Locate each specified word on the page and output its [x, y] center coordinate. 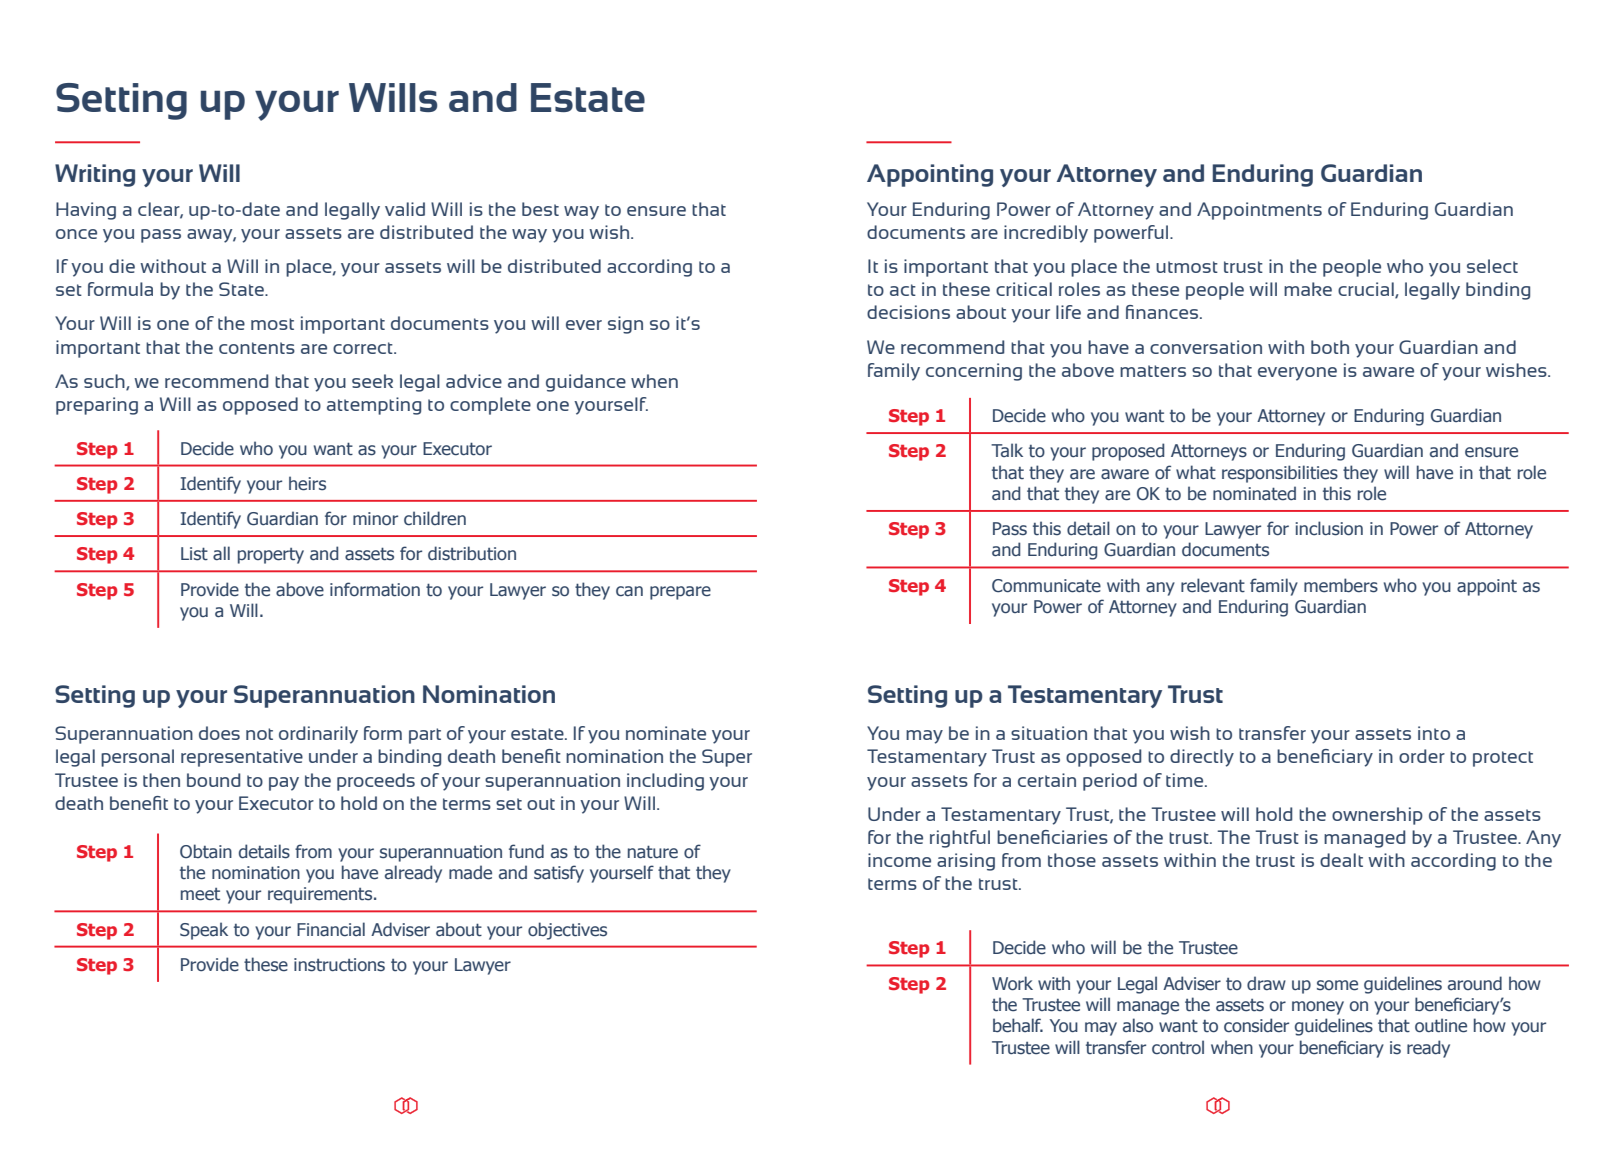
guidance [586, 383]
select [1492, 266]
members [1341, 585]
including [665, 782]
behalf [1018, 1025]
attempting [374, 406]
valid [405, 209]
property [271, 556]
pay [284, 784]
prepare [680, 593]
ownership [1377, 816]
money [1318, 1008]
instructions [339, 965]
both [1330, 347]
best [540, 209]
